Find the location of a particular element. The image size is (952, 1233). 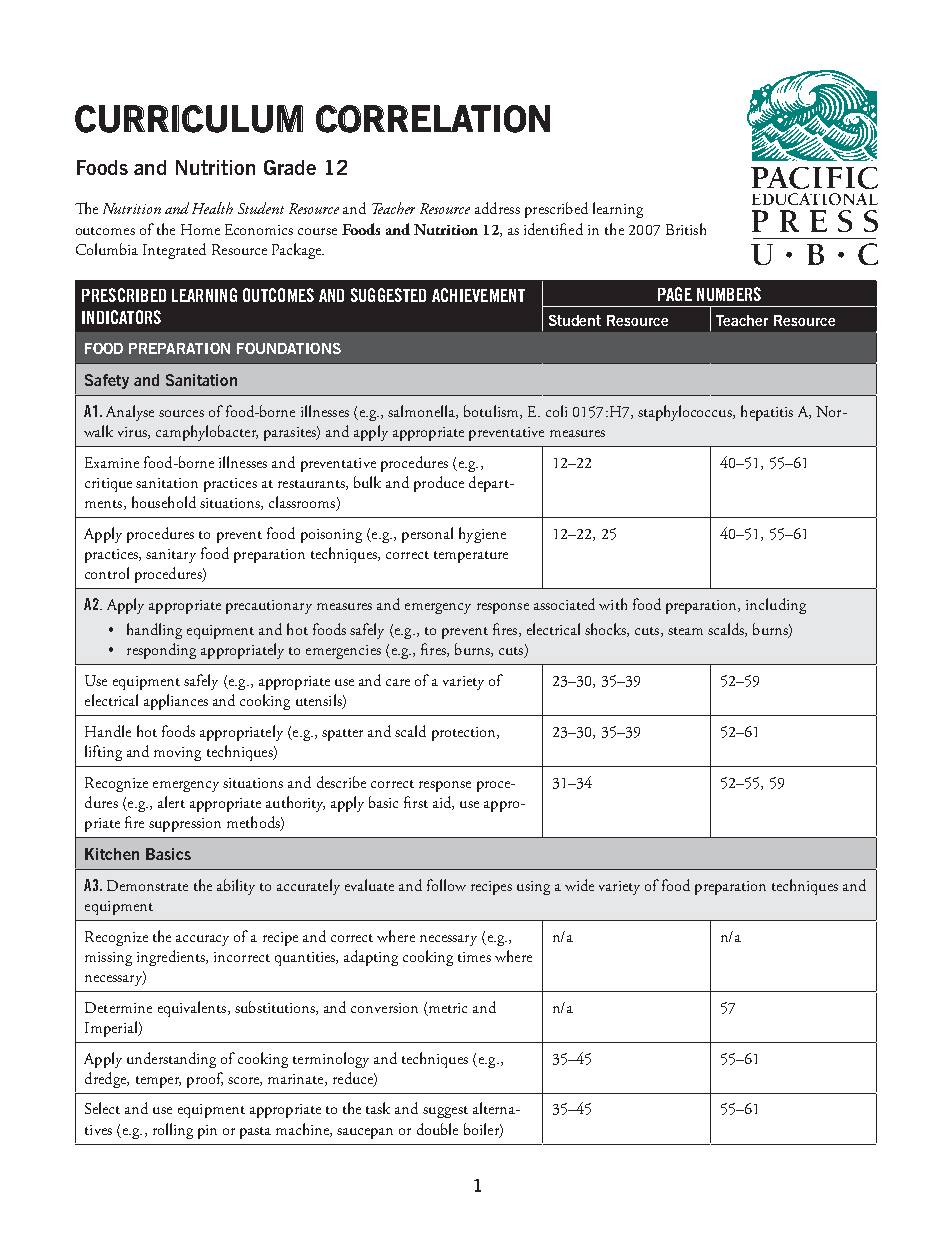

wide is located at coordinates (579, 885).
